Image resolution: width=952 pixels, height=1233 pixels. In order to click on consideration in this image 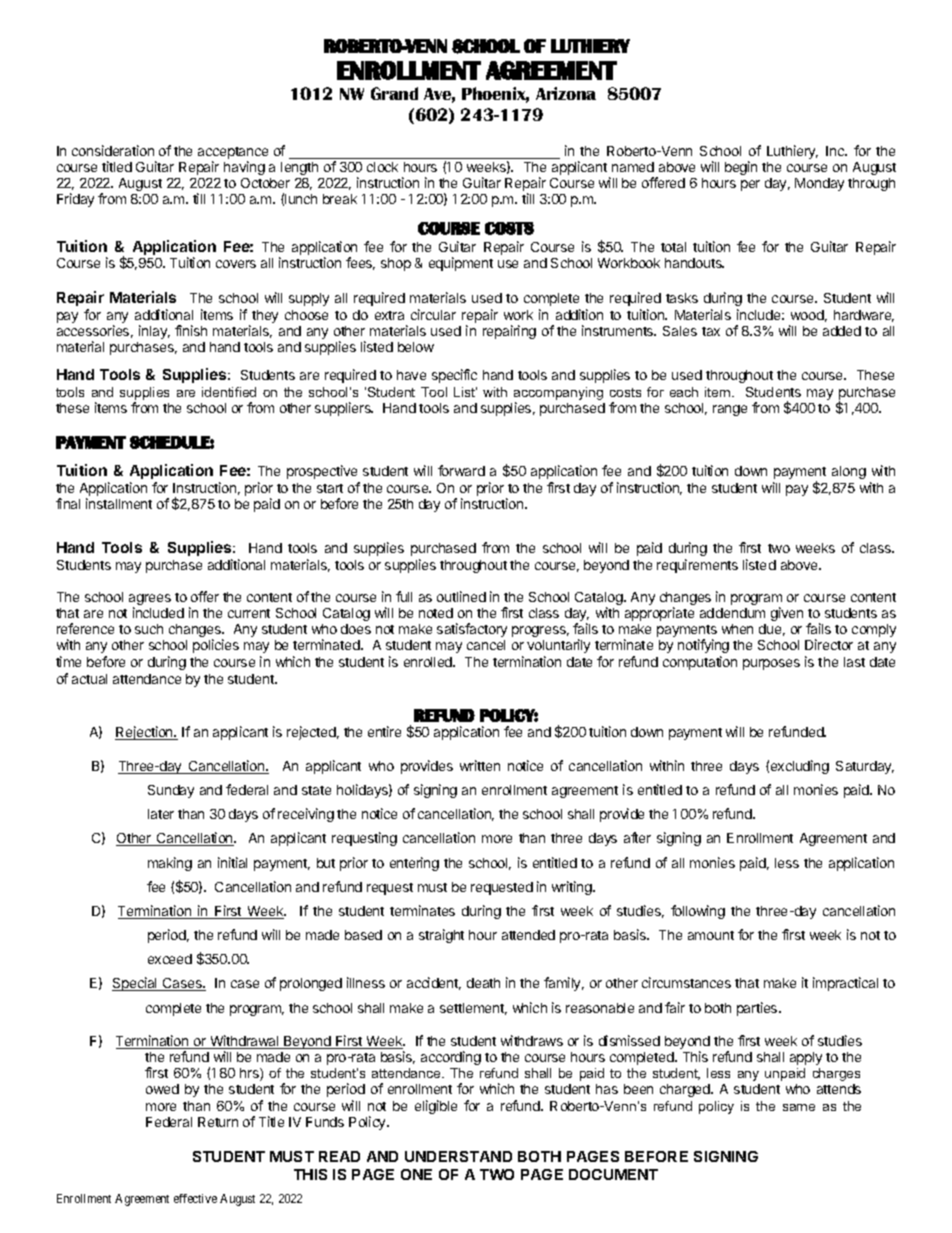, I will do `click(113, 150)`.
